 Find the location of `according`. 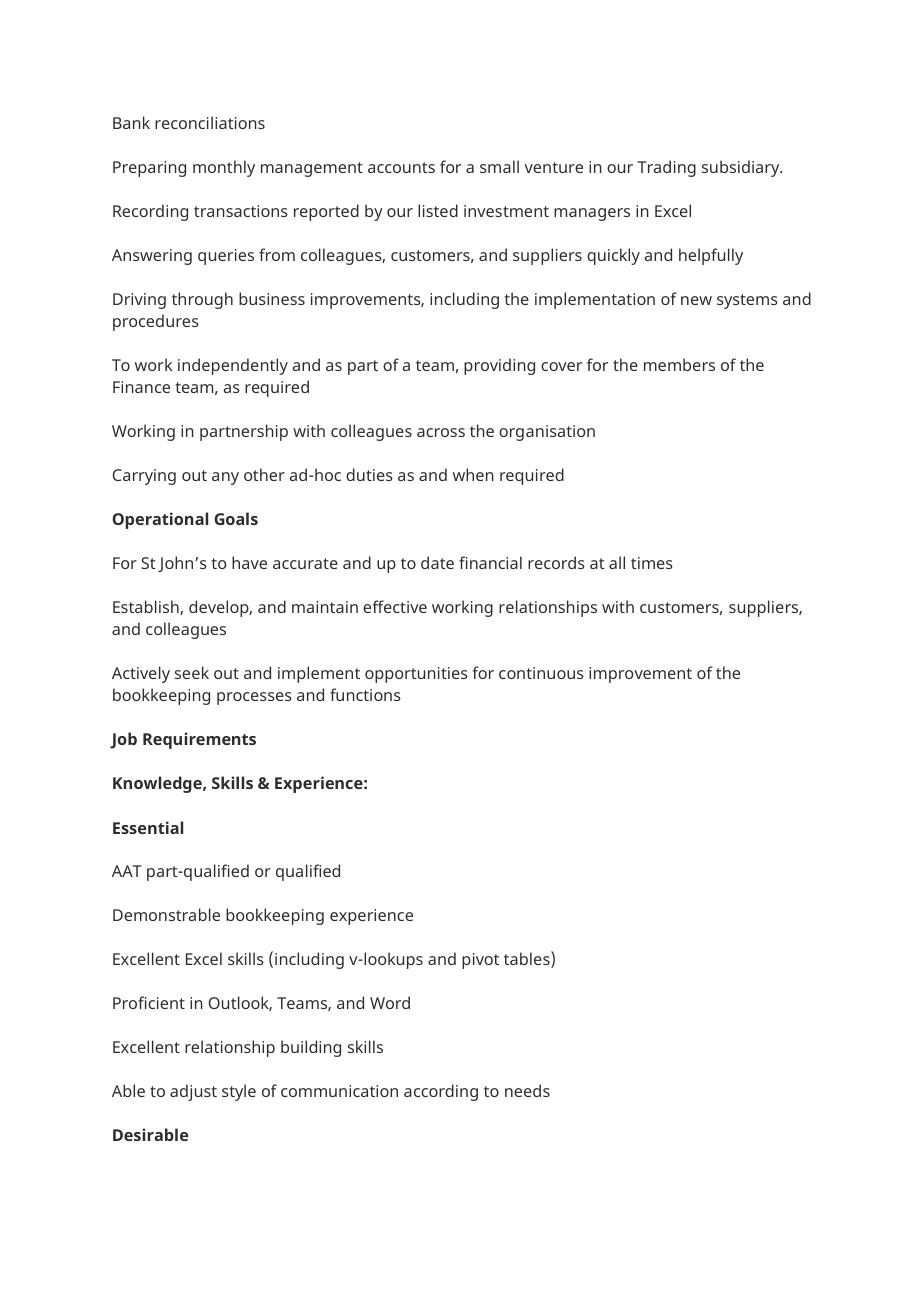

according is located at coordinates (441, 1092).
